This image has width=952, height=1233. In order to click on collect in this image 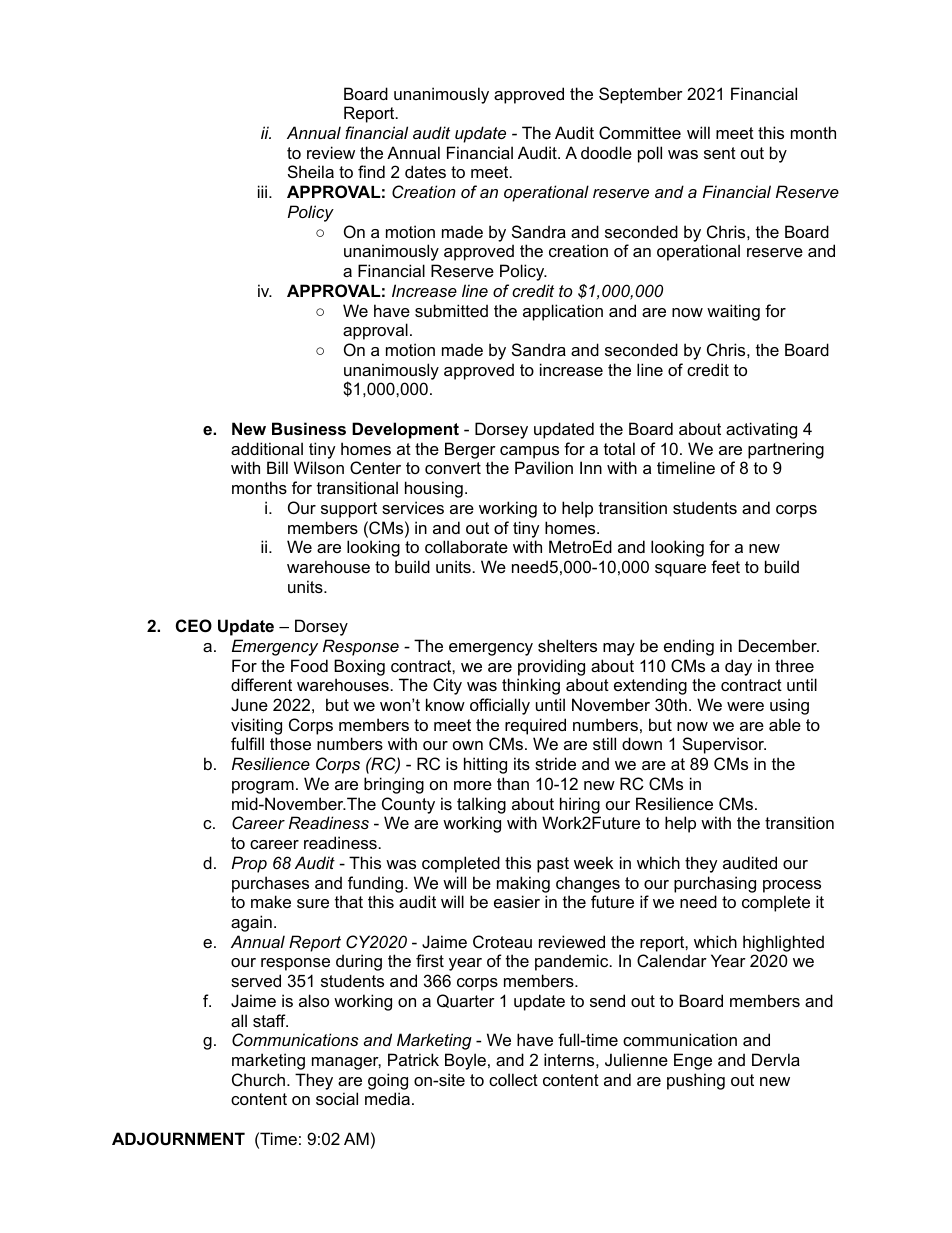, I will do `click(513, 1079)`.
